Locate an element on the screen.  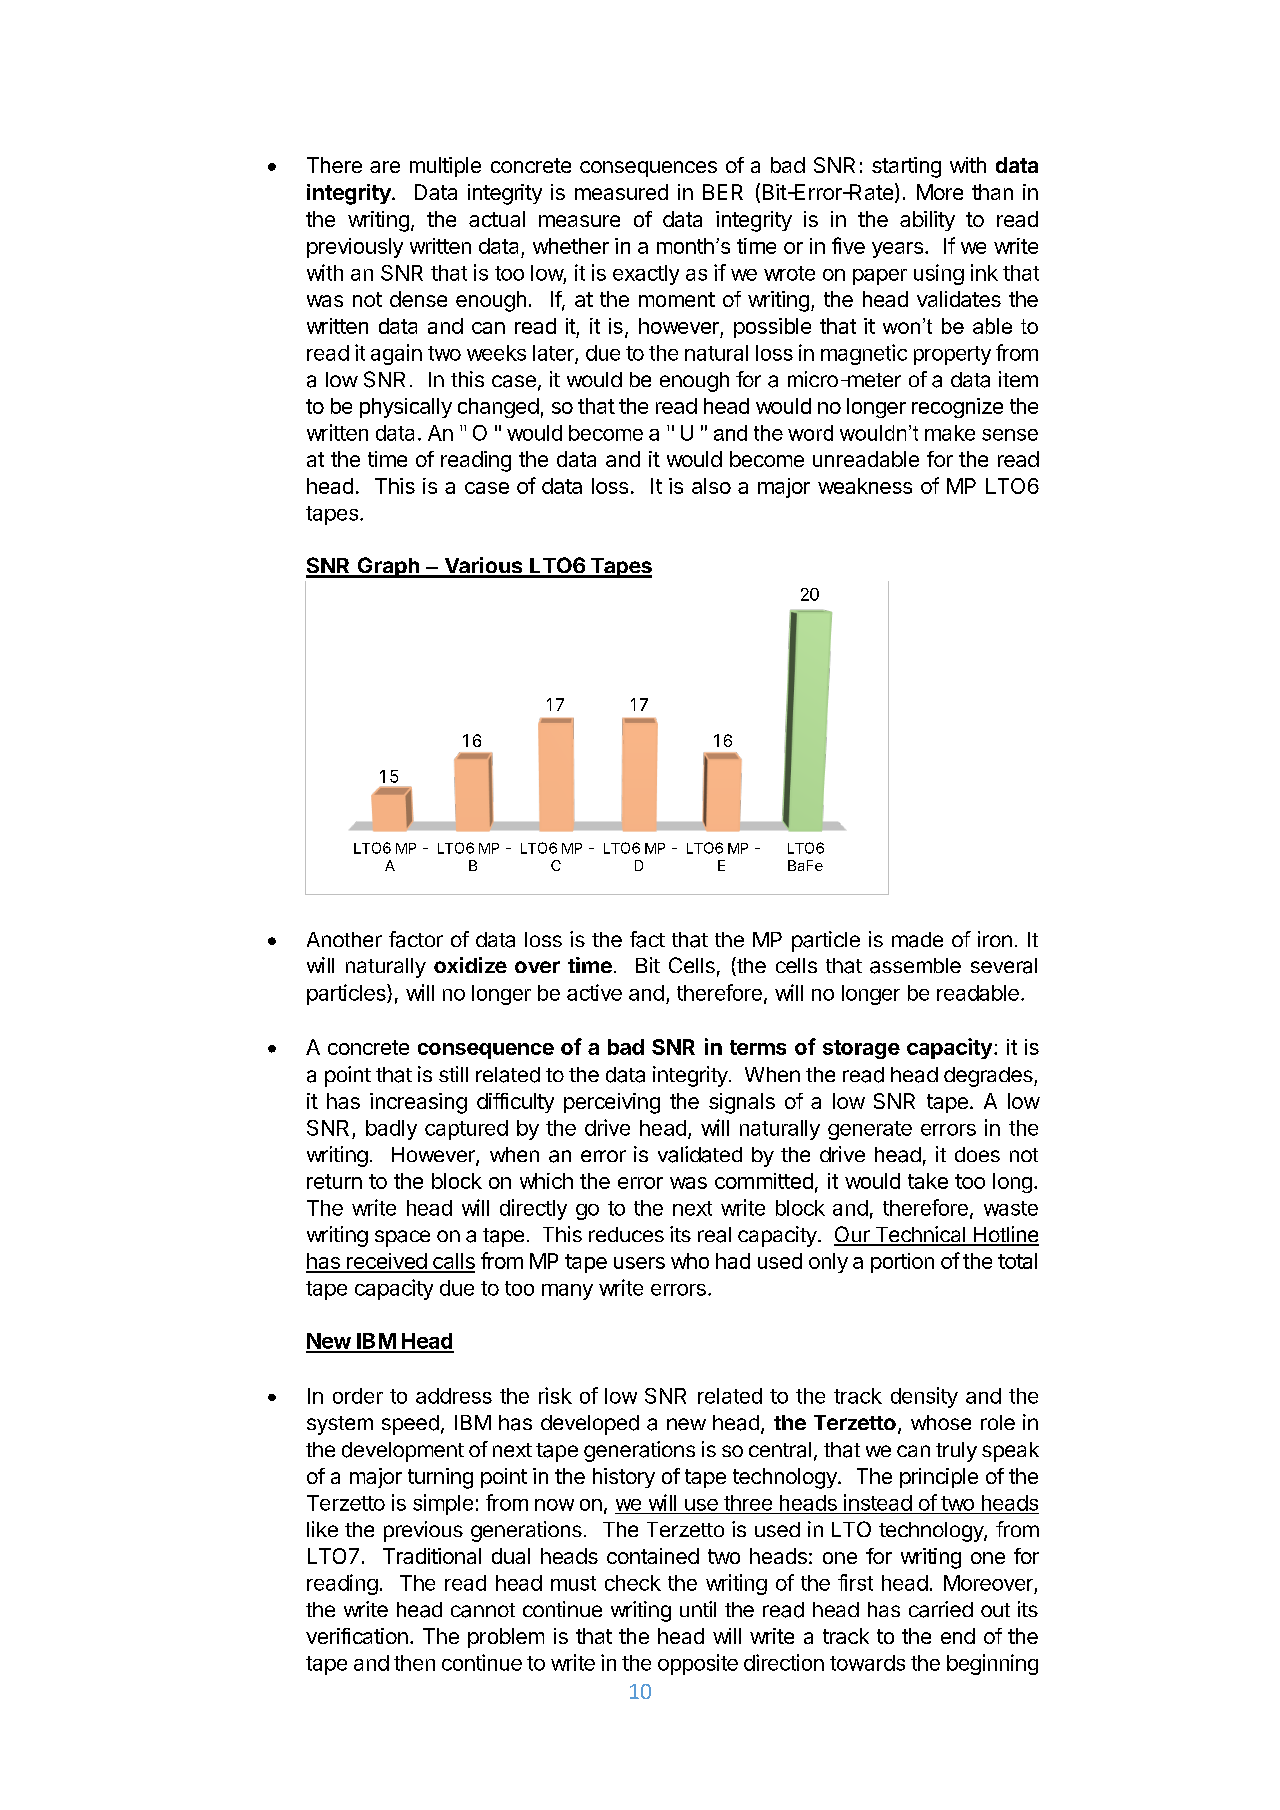
Another is located at coordinates (344, 939).
